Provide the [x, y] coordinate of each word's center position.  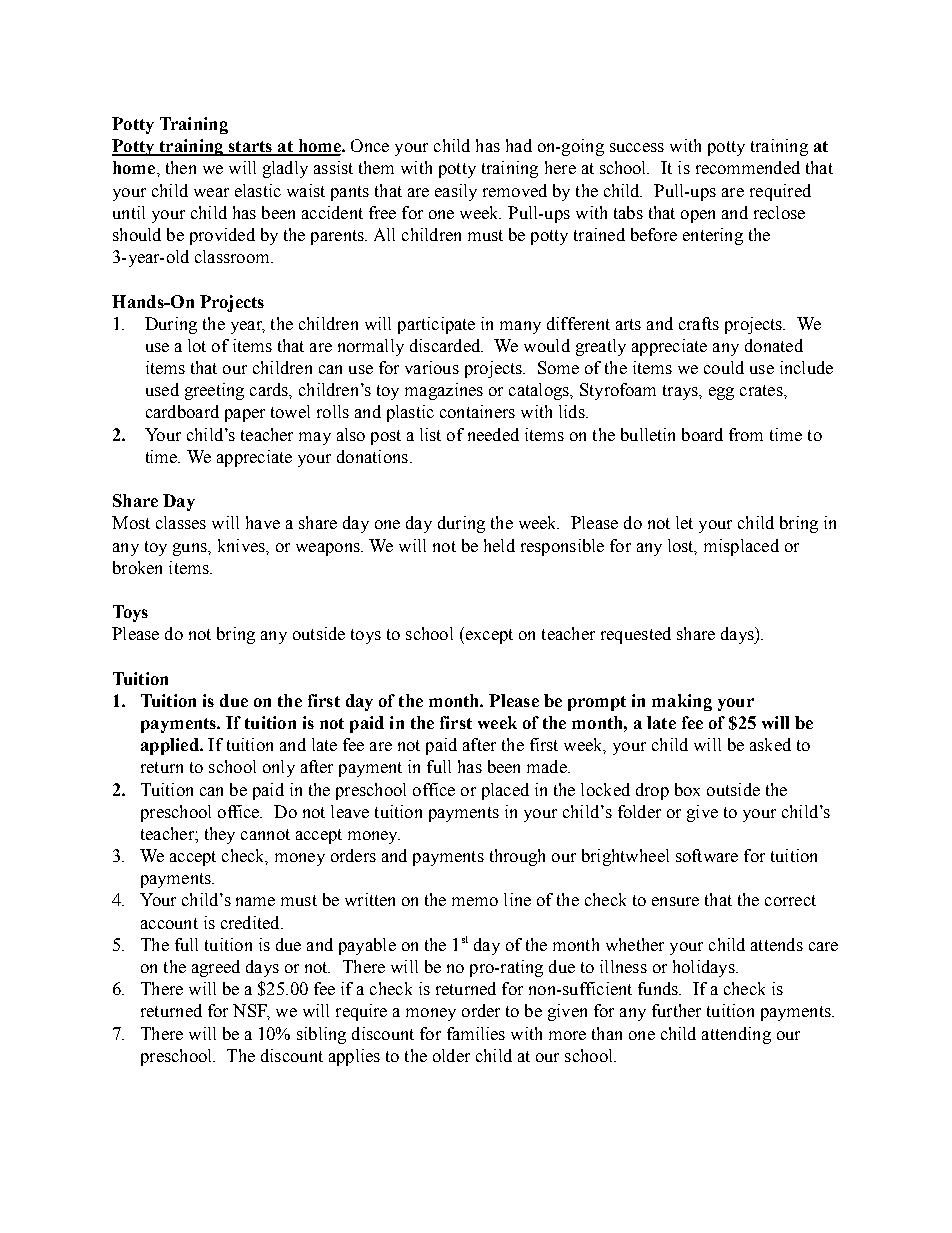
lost [682, 546]
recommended [748, 167]
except [488, 635]
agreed [216, 968]
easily [456, 192]
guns [191, 549]
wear [211, 192]
